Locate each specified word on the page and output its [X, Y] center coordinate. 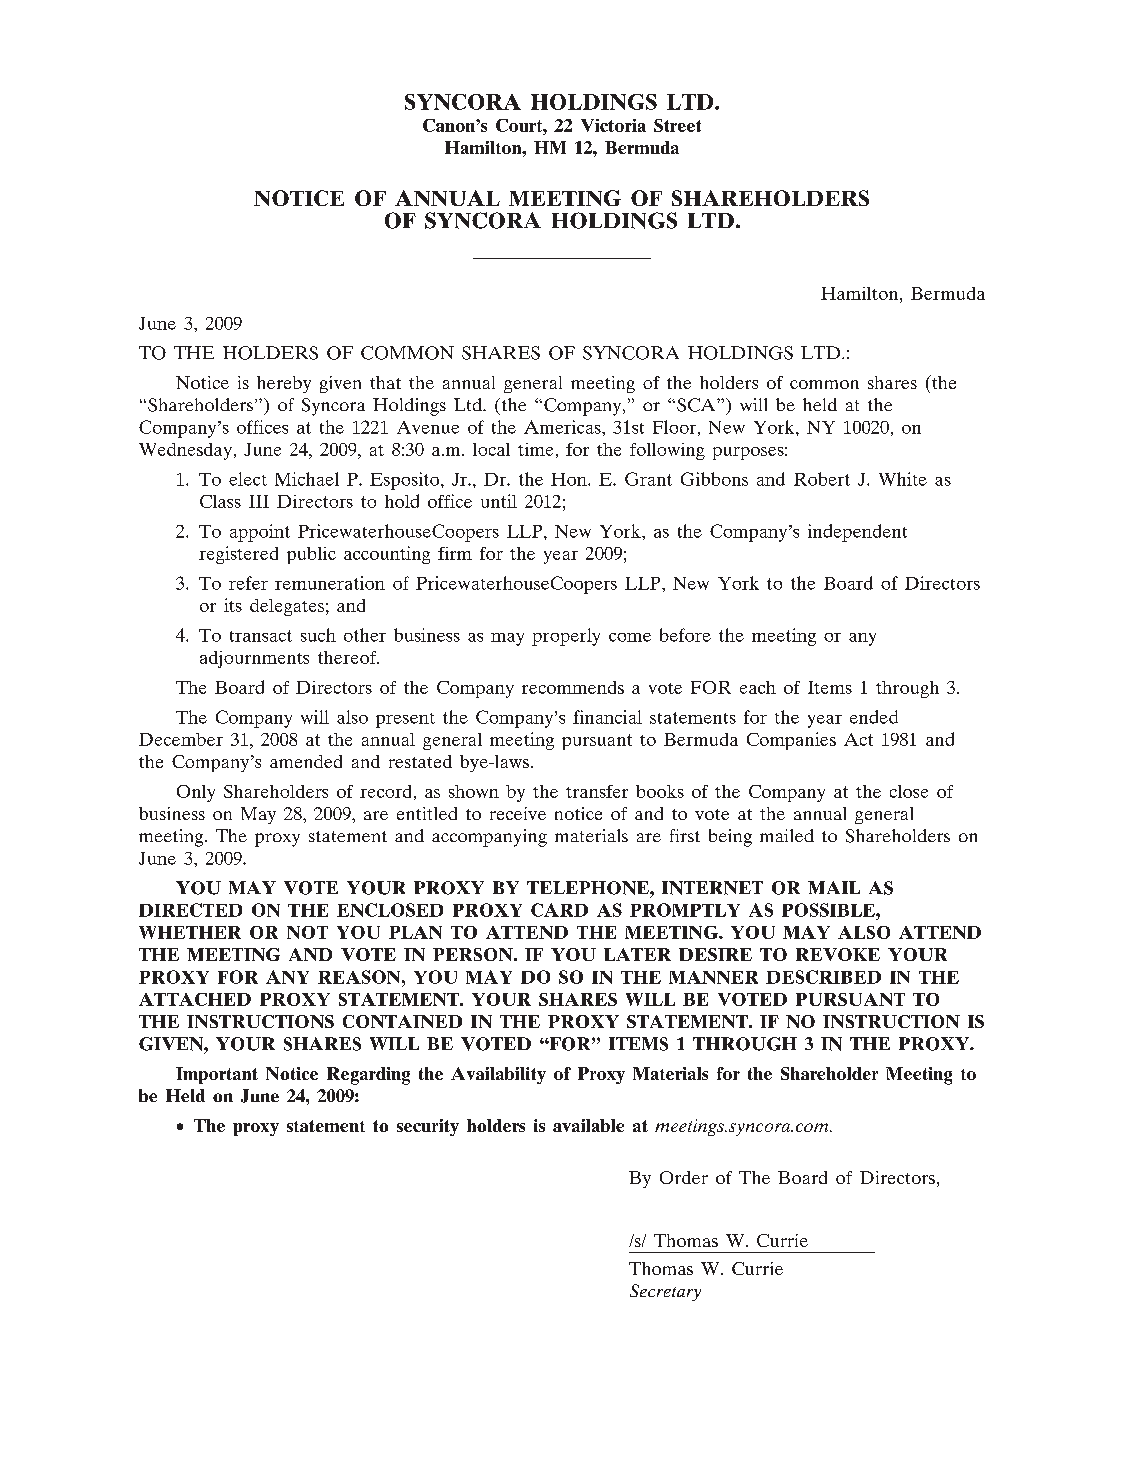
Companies [791, 741]
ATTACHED [195, 999]
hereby [284, 384]
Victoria [613, 125]
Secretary [665, 1292]
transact [261, 636]
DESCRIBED [823, 977]
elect [248, 479]
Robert [822, 479]
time [535, 449]
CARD [559, 910]
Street [677, 125]
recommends [573, 687]
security [428, 1127]
